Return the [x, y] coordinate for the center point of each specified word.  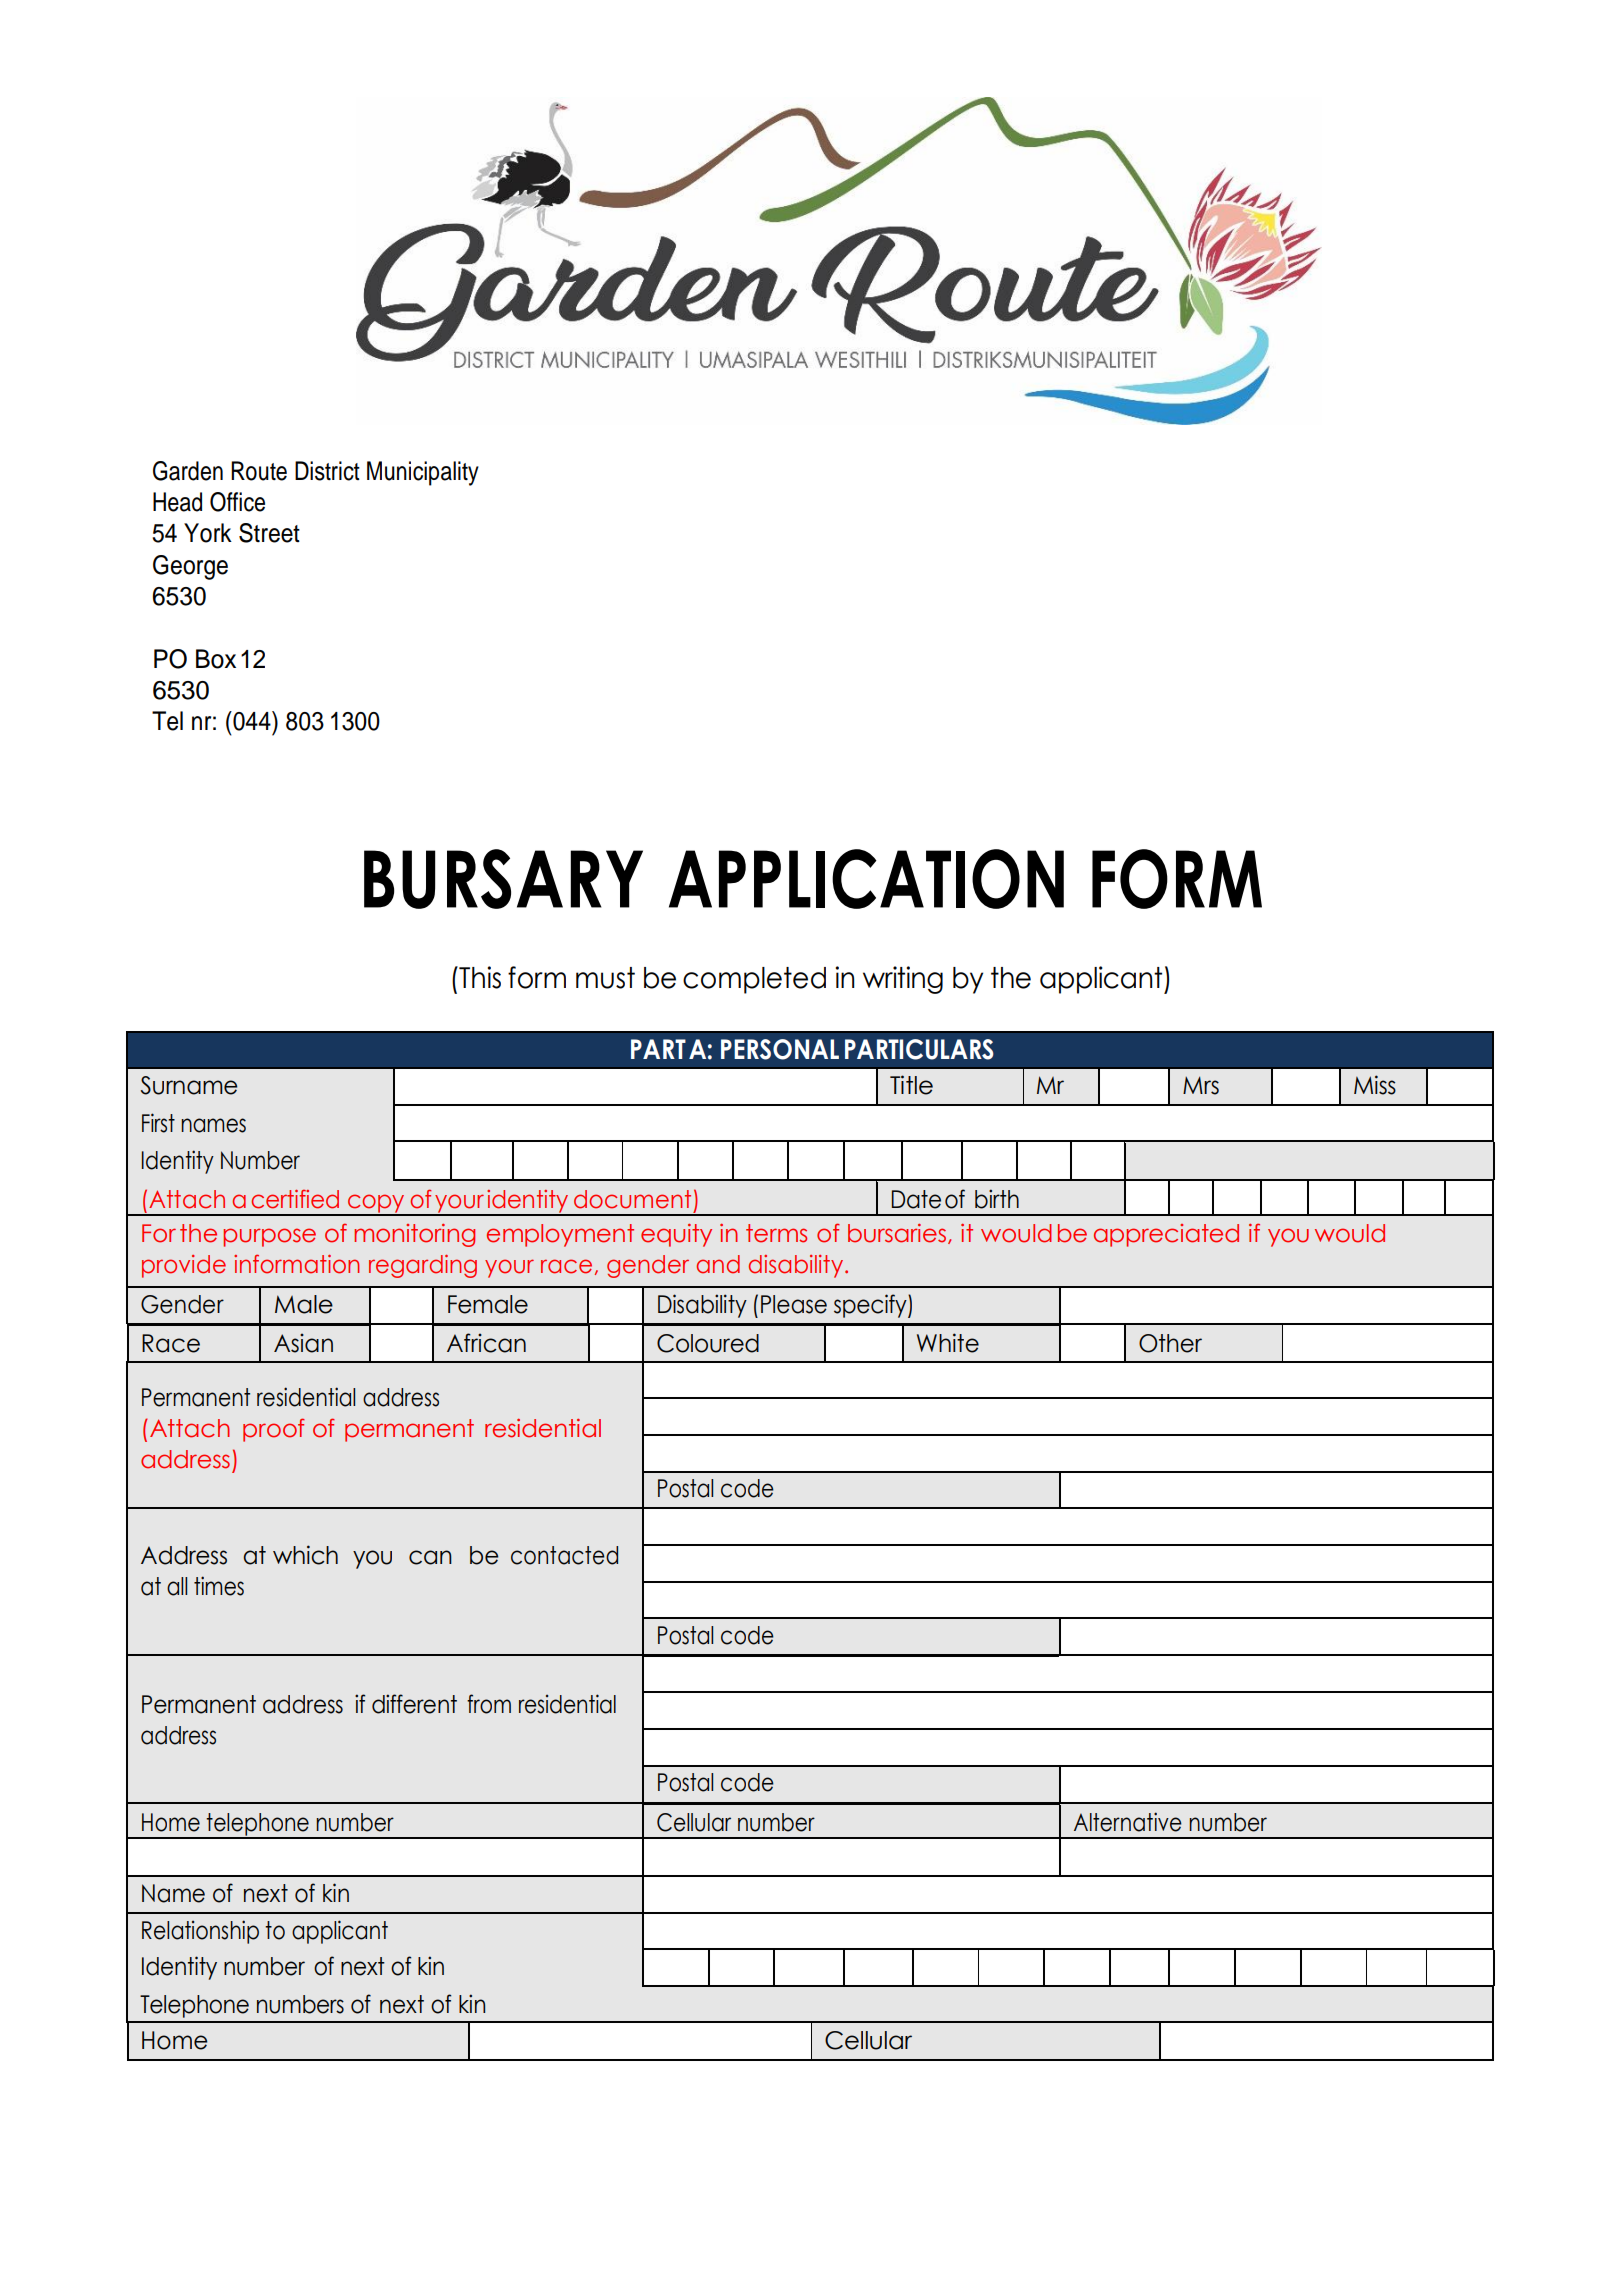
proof [274, 1430]
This [479, 977]
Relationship [200, 1932]
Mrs [1201, 1085]
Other [1170, 1343]
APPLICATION [866, 879]
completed [754, 980]
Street [269, 533]
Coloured [708, 1343]
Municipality [423, 473]
